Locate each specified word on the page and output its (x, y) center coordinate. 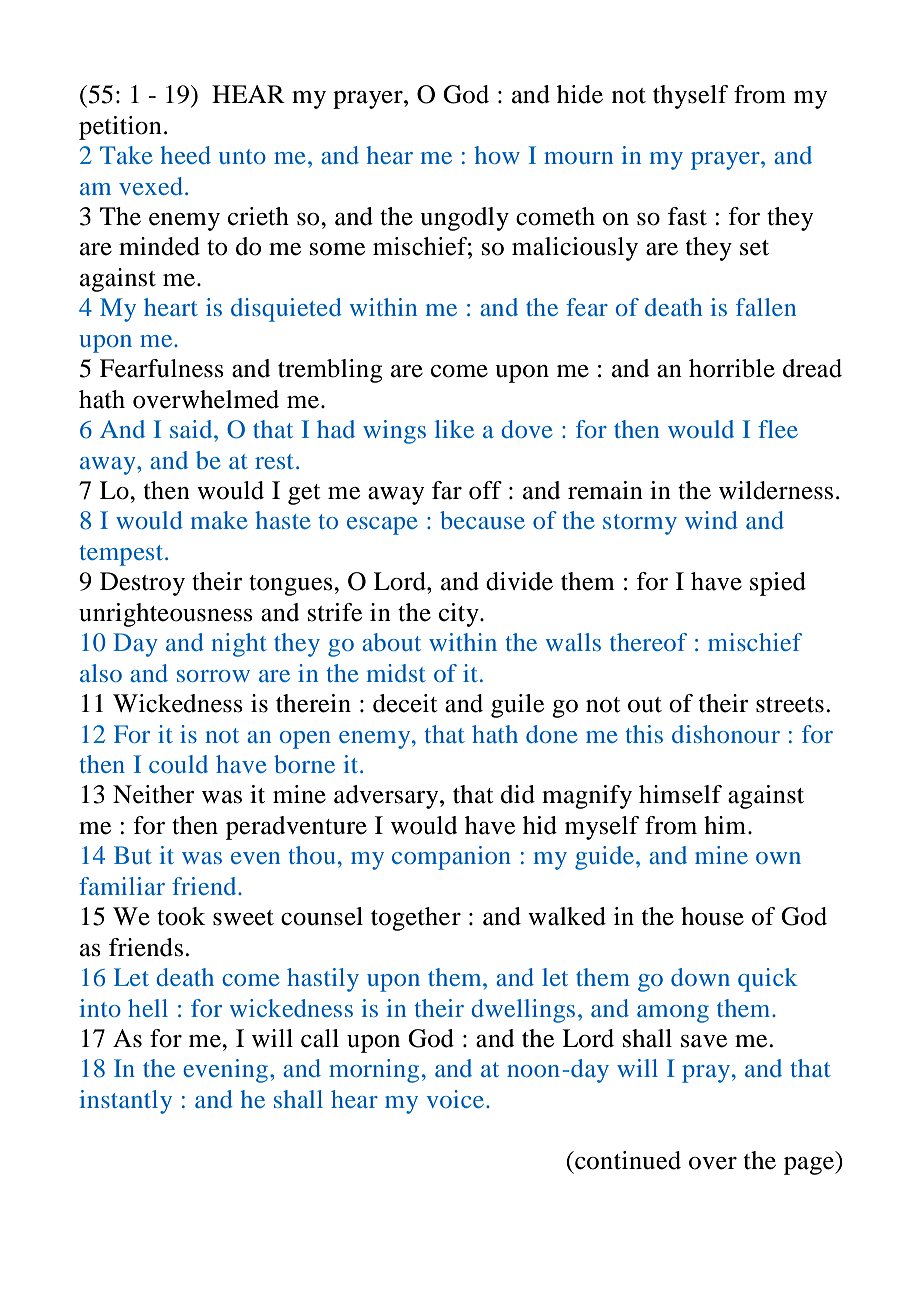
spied (778, 584)
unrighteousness (166, 615)
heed (185, 155)
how (497, 155)
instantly (125, 1102)
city (460, 615)
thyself (691, 97)
